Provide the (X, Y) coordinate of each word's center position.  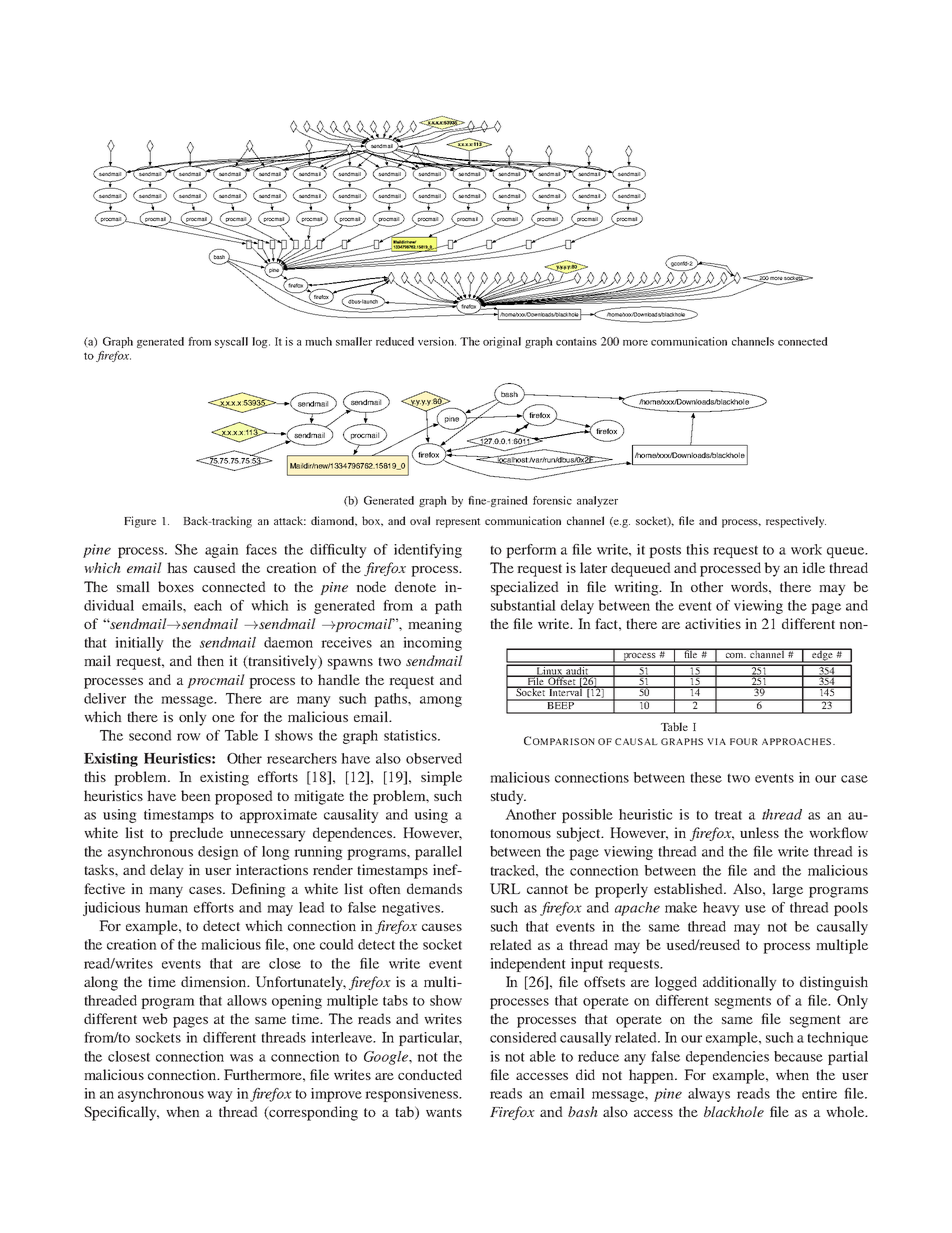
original (502, 342)
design (218, 853)
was (241, 1058)
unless (759, 832)
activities (713, 623)
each (208, 605)
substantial (523, 605)
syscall (231, 342)
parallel (438, 853)
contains (576, 341)
